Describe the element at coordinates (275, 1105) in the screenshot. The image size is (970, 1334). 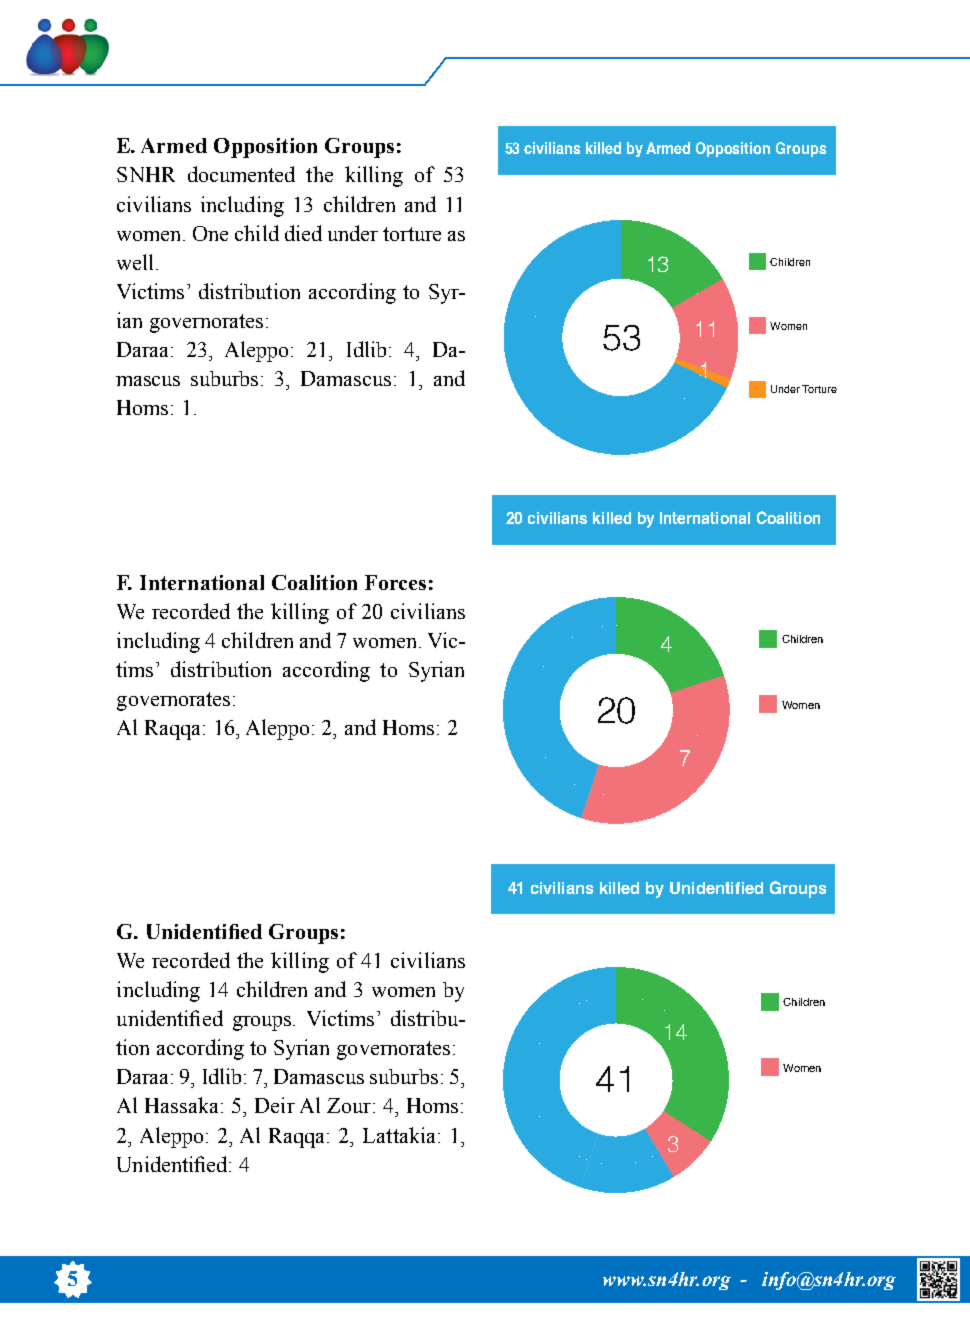
I see `Deir` at that location.
